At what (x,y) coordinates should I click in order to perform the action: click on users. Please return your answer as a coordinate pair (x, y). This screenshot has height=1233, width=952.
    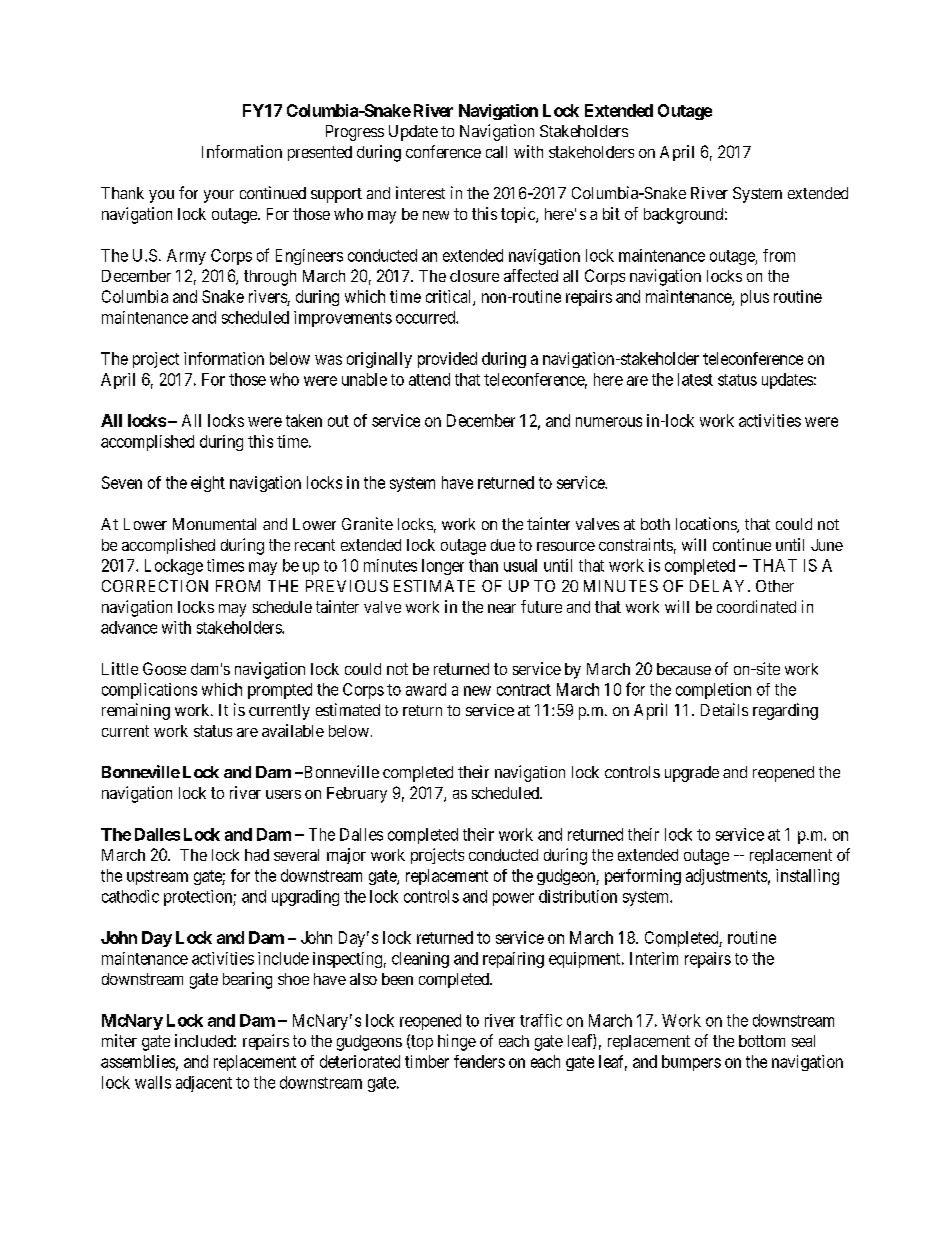
    Looking at the image, I should click on (283, 794).
